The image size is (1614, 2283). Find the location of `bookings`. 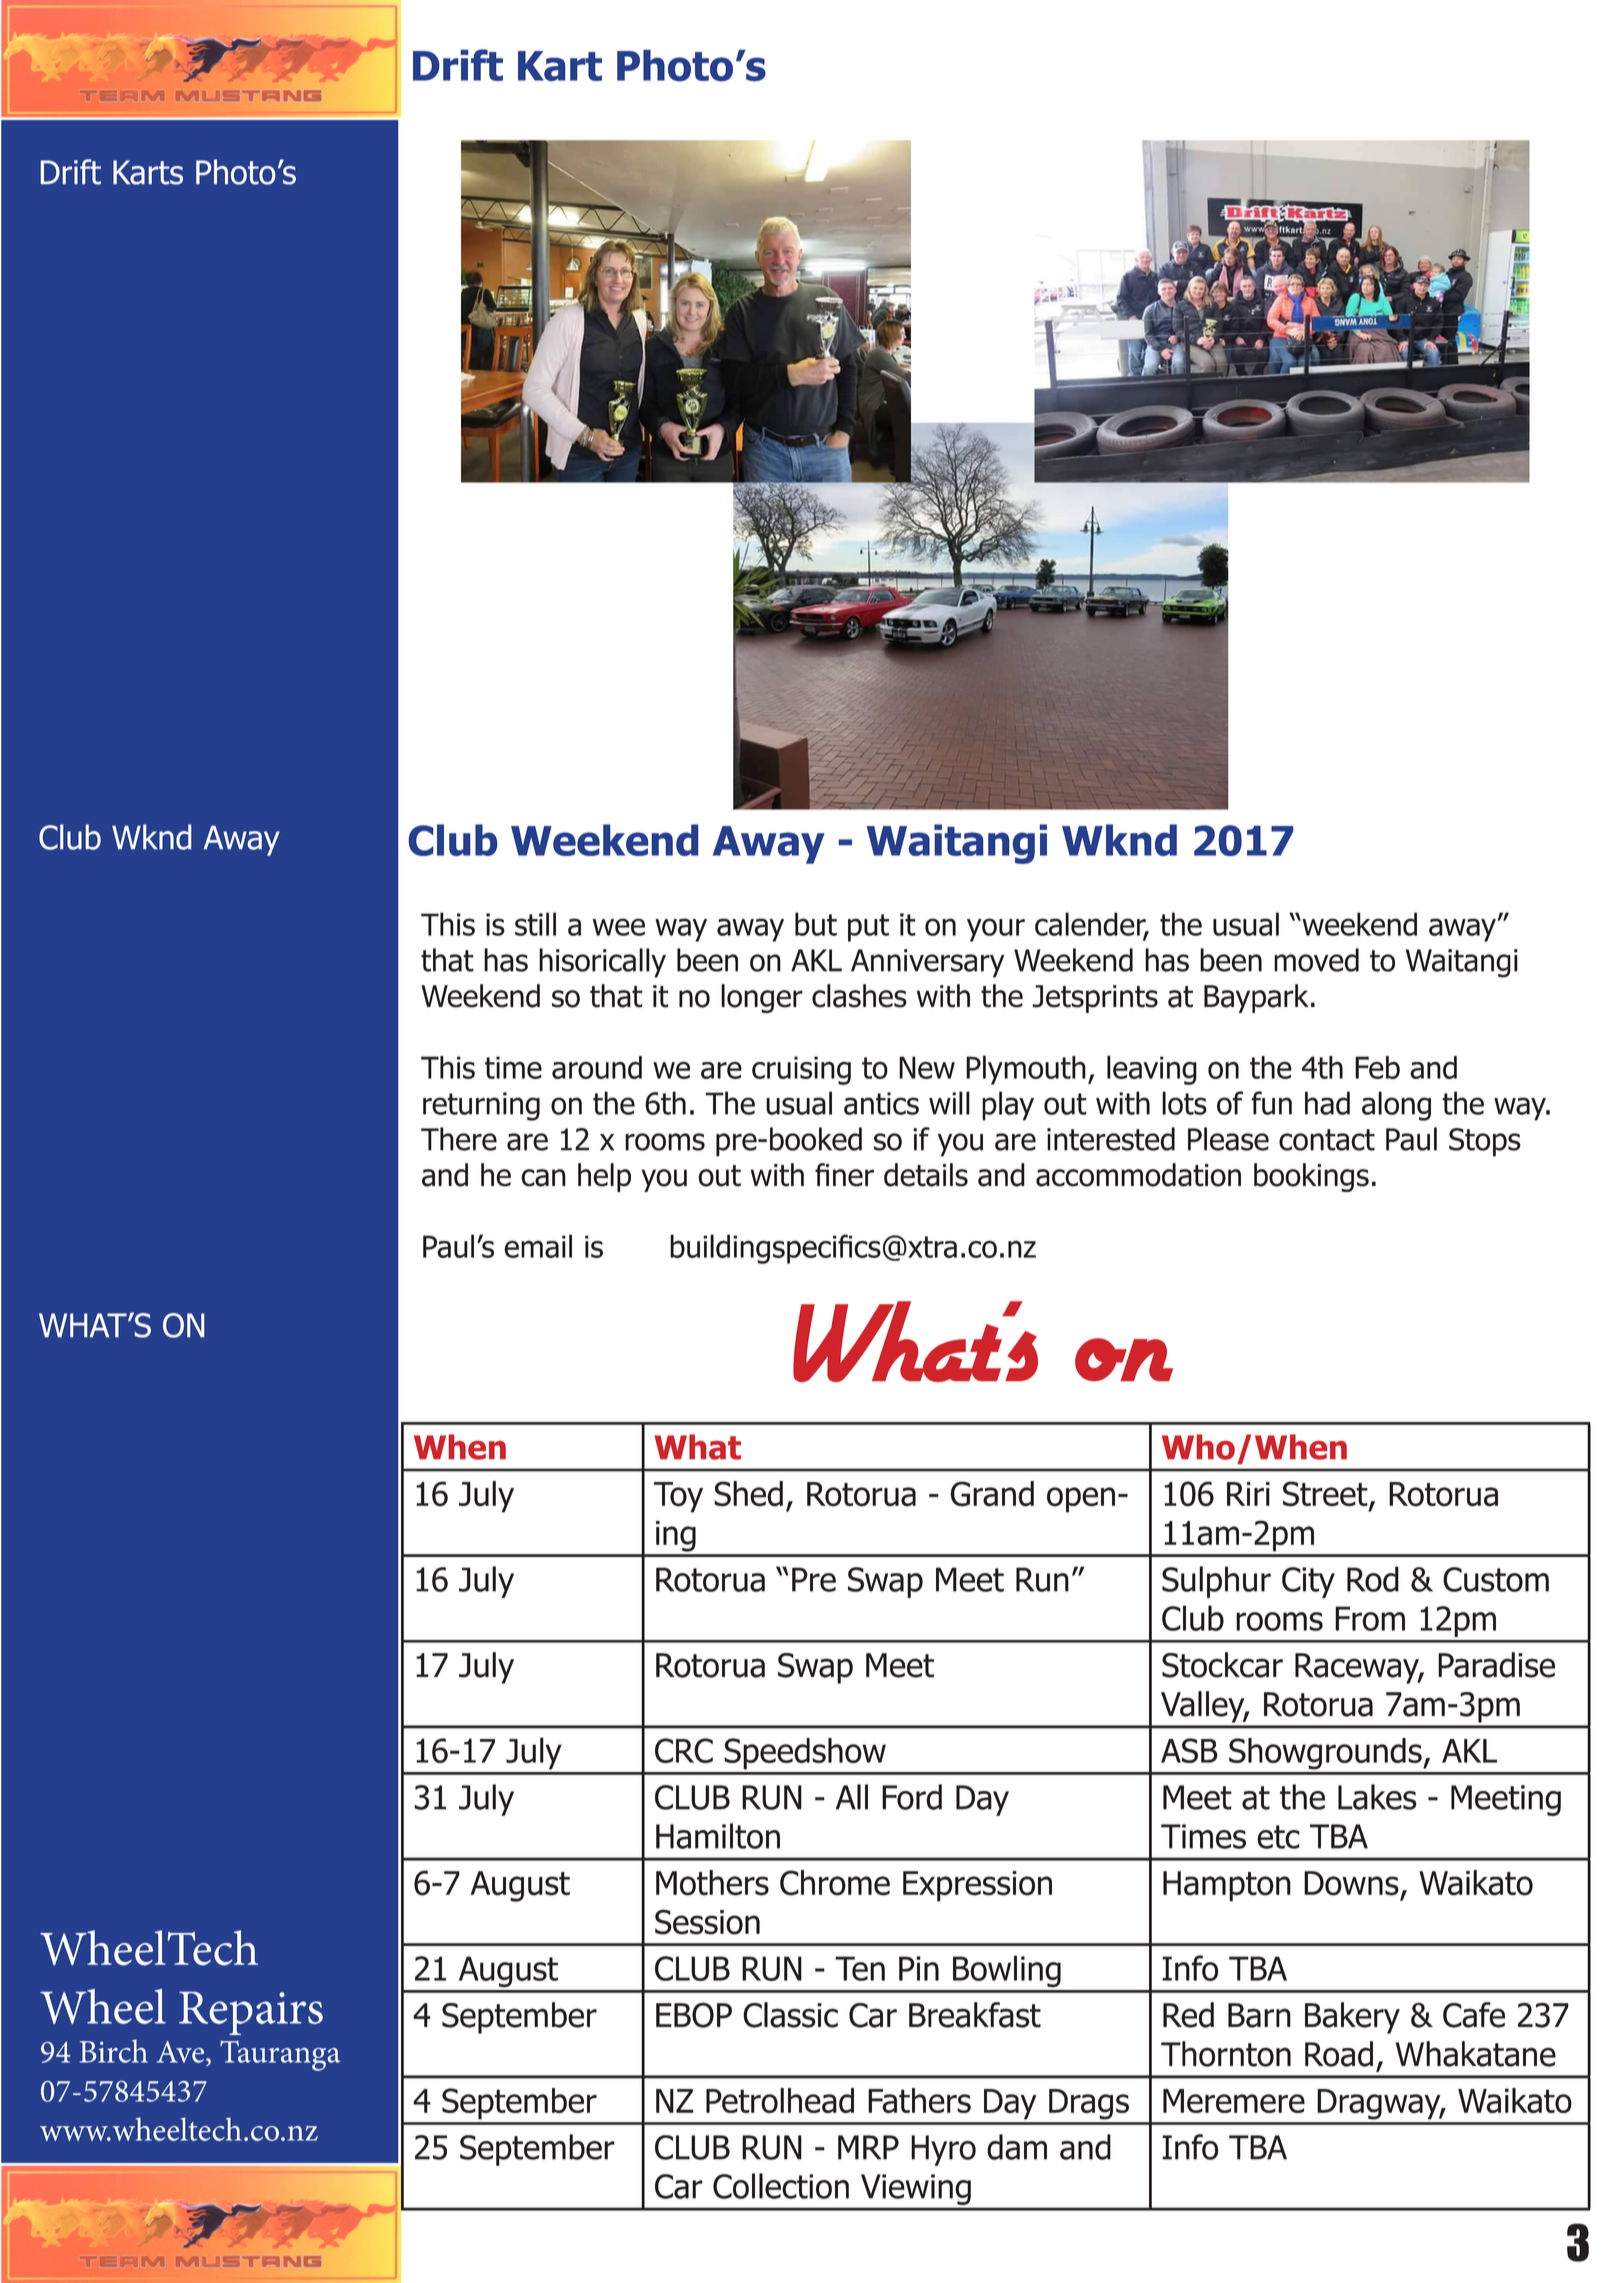

bookings is located at coordinates (1311, 1177).
